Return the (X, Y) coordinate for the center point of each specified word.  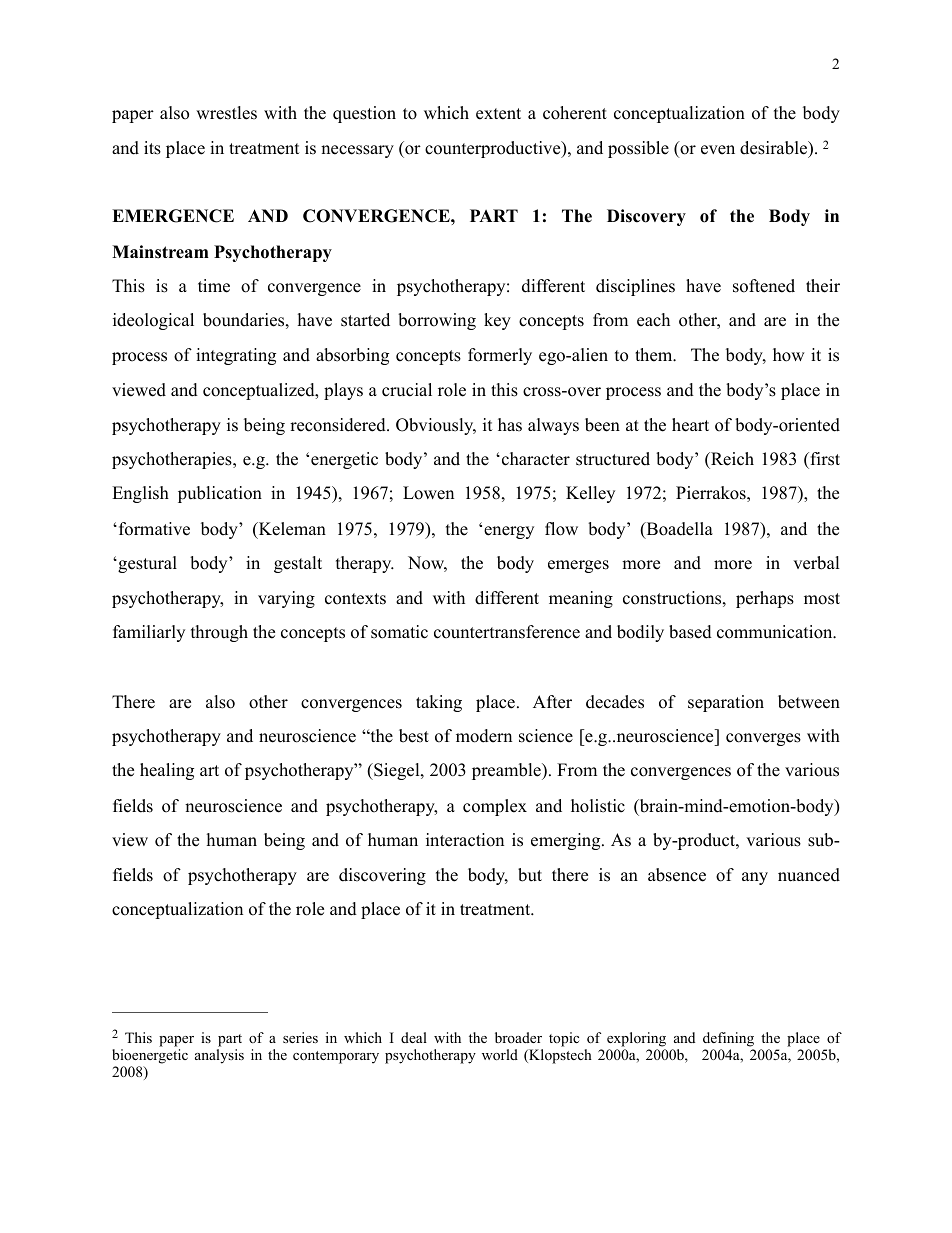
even (718, 150)
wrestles (226, 113)
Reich (731, 459)
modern (484, 736)
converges (763, 739)
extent (498, 114)
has (510, 425)
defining (728, 1039)
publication (220, 494)
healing (167, 771)
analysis (219, 1056)
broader (518, 1037)
